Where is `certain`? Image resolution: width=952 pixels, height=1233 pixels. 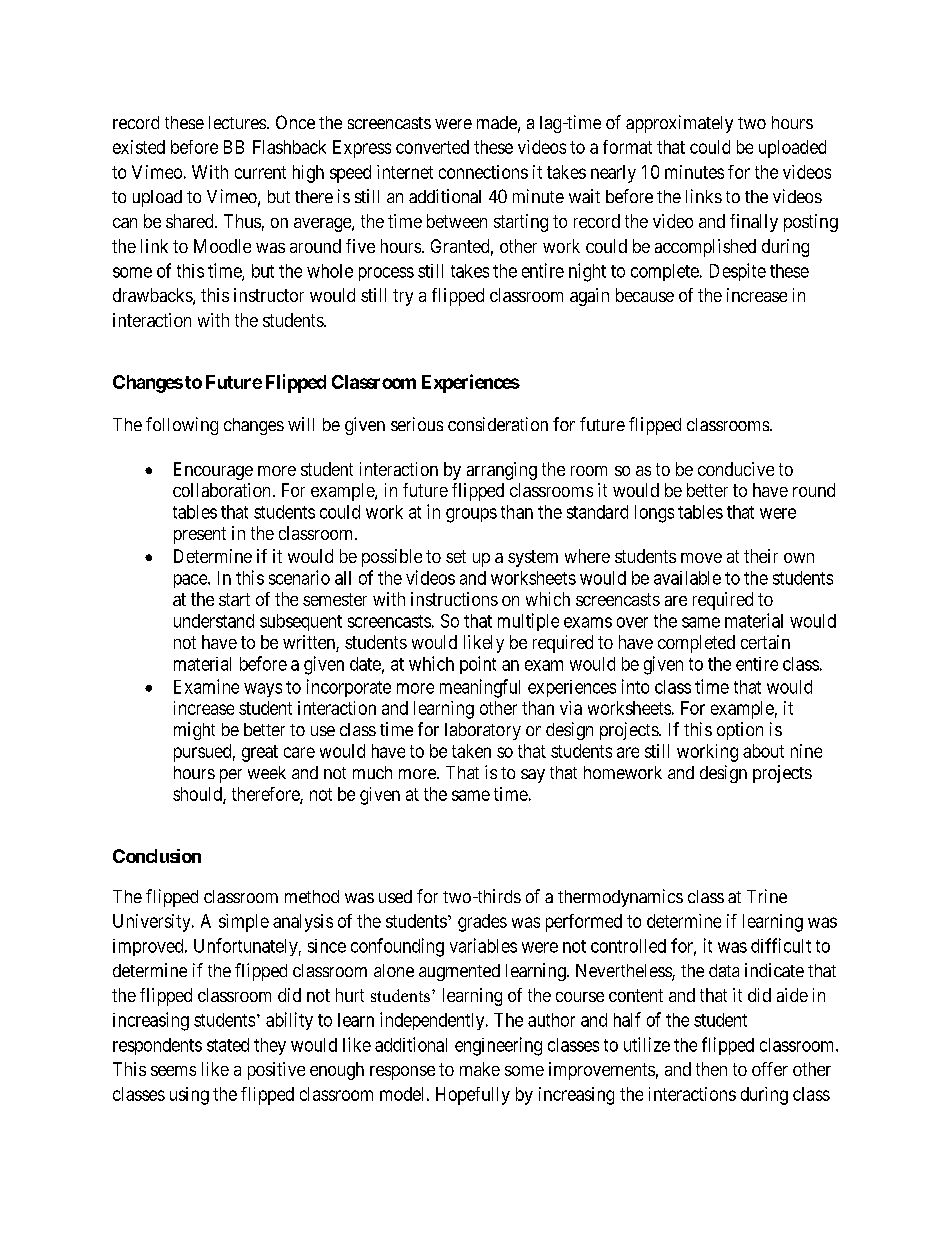
certain is located at coordinates (765, 642).
